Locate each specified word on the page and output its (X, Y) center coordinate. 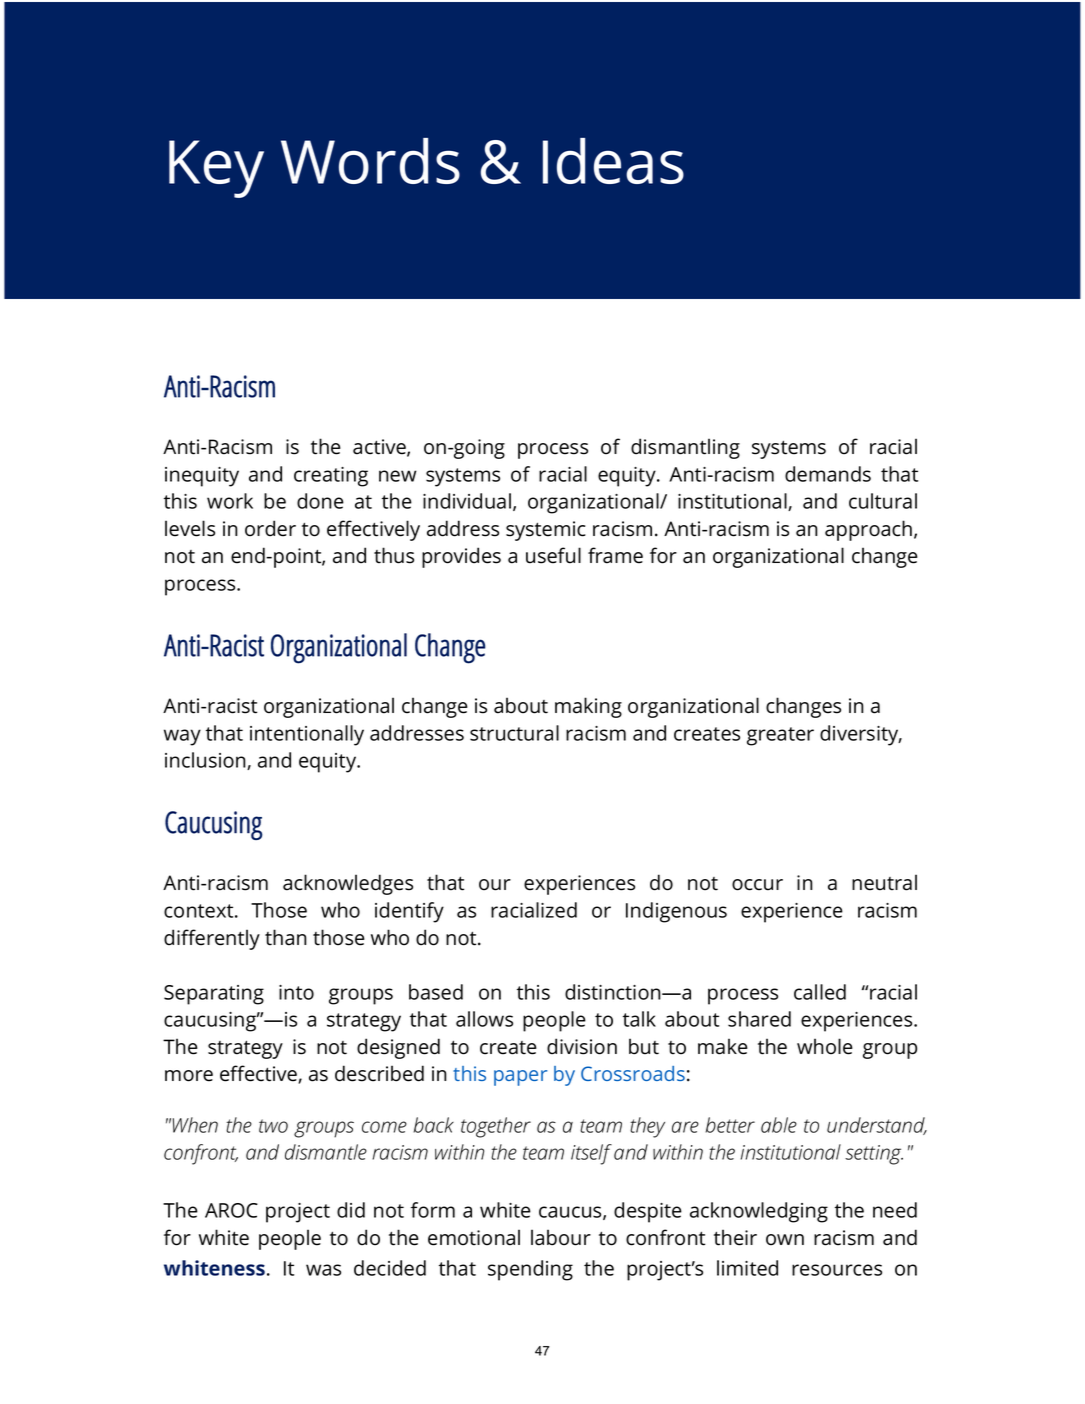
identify (409, 912)
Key (216, 169)
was (323, 1270)
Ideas (613, 161)
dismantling (685, 448)
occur (757, 885)
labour (561, 1237)
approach (868, 530)
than (286, 937)
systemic (546, 531)
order (270, 528)
